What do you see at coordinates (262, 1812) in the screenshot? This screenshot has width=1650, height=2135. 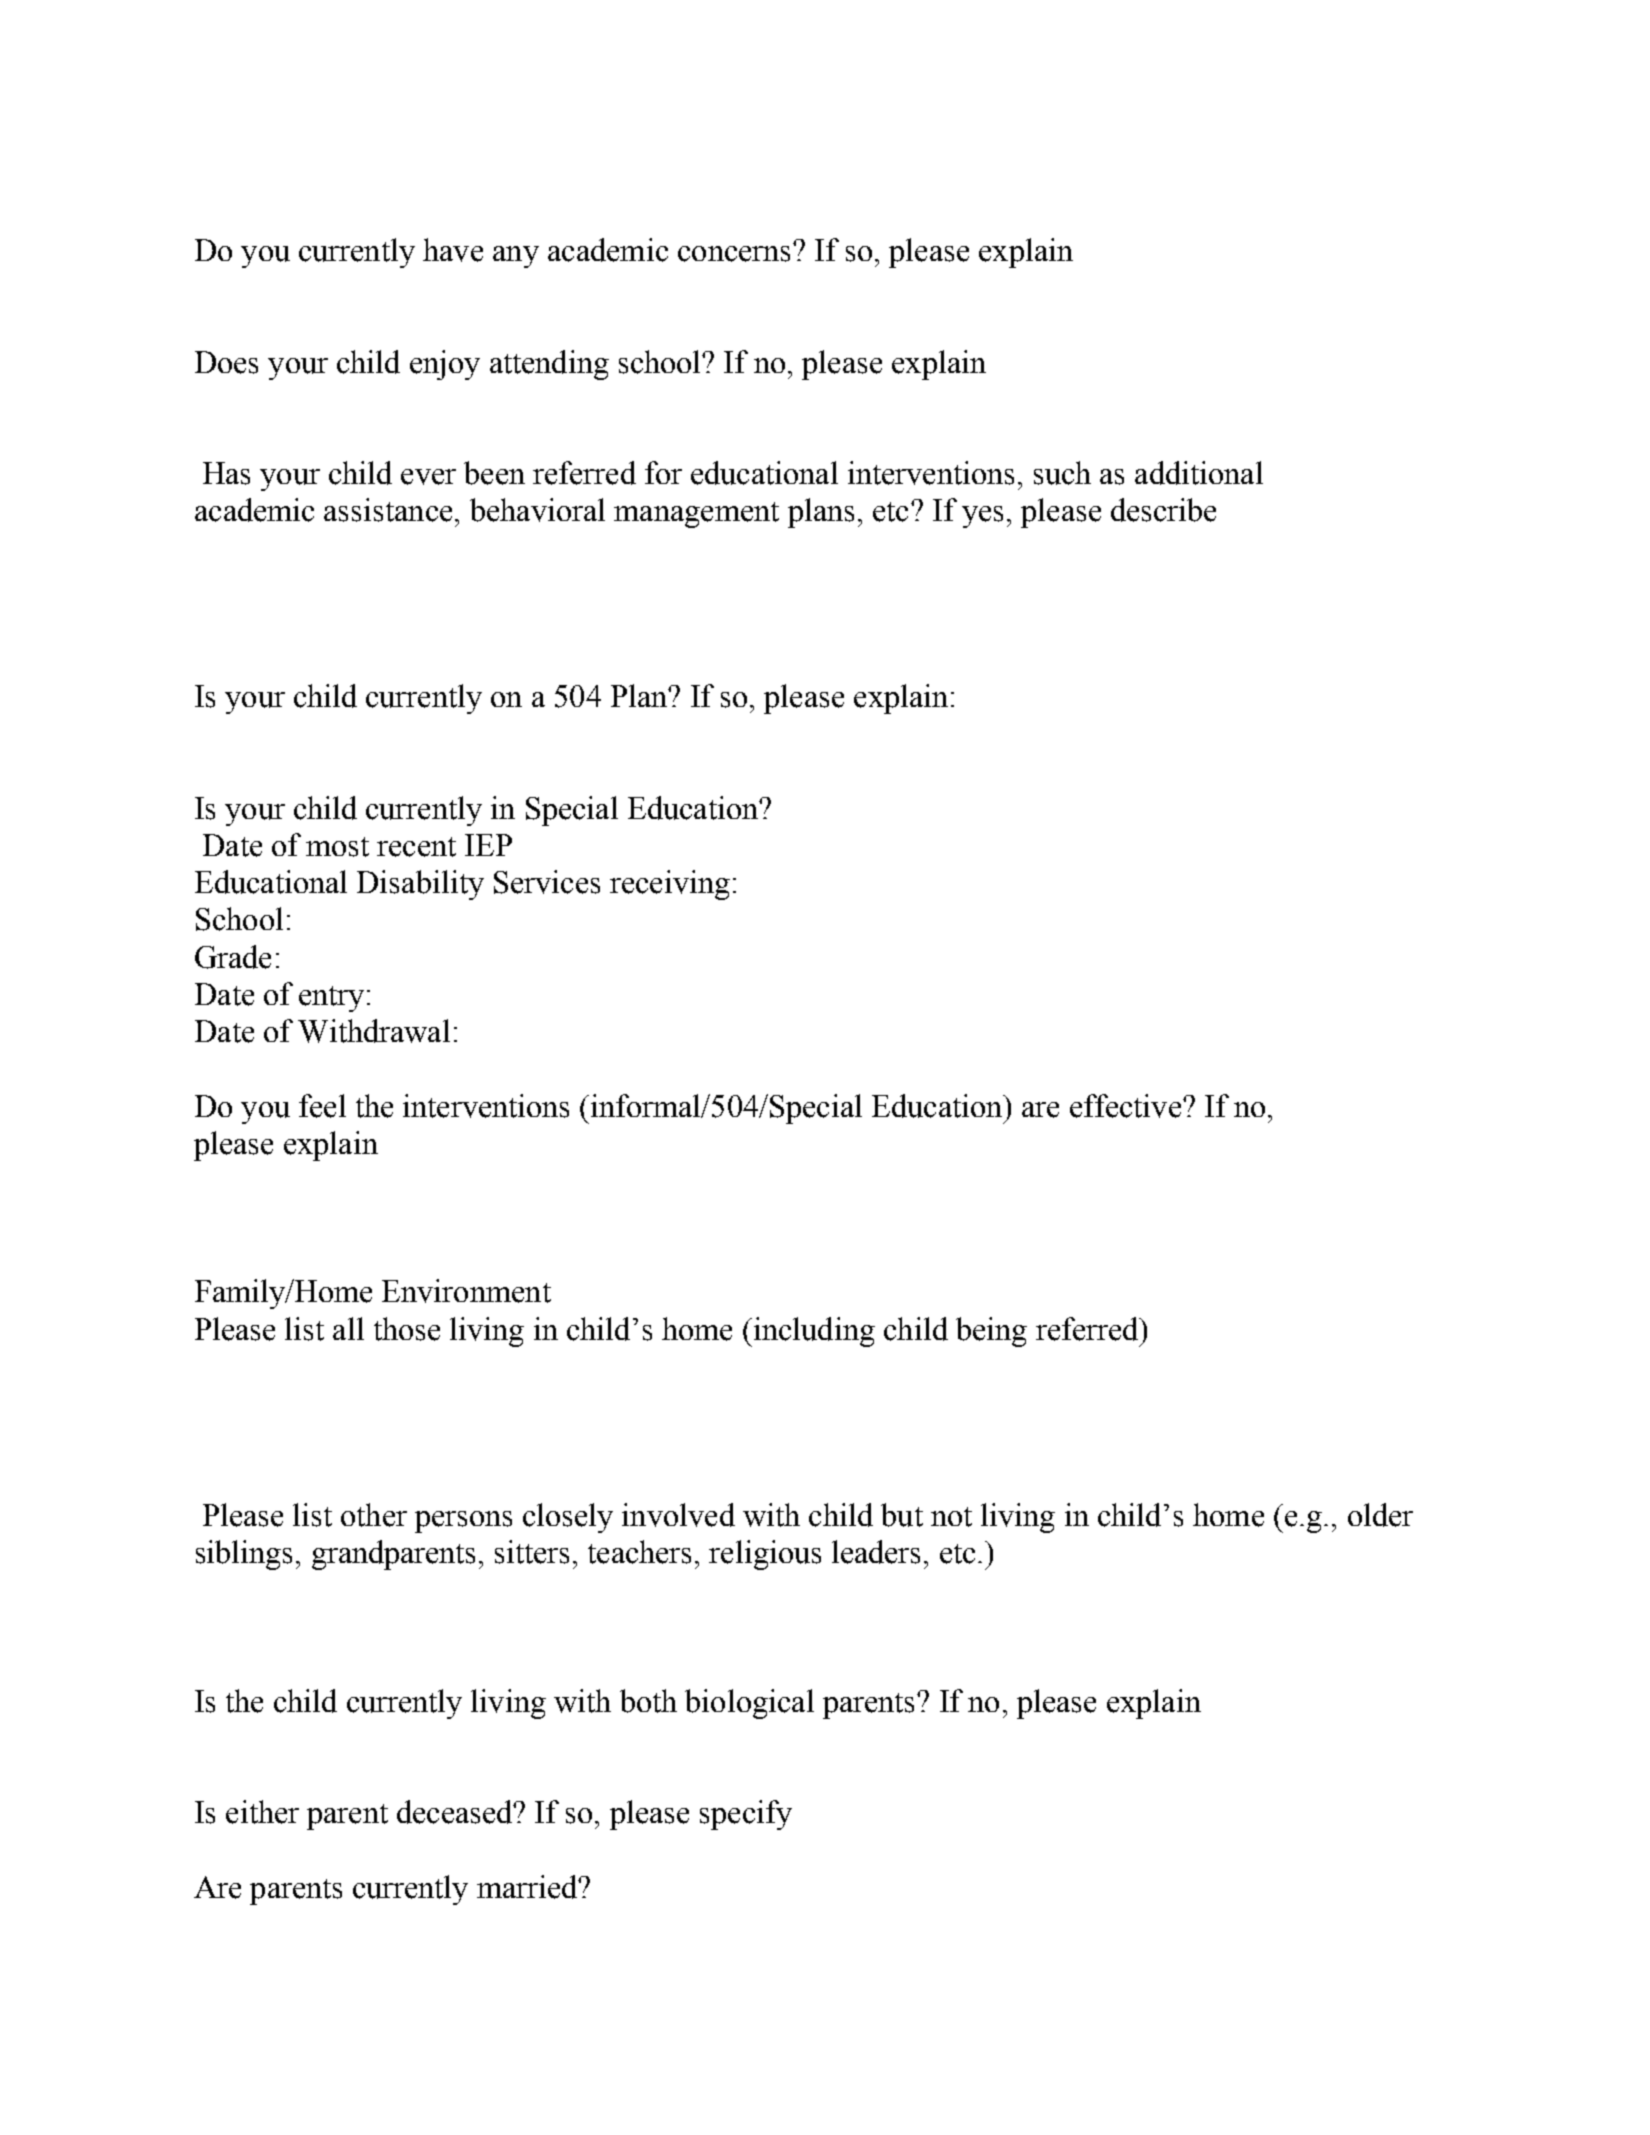 I see `either` at bounding box center [262, 1812].
